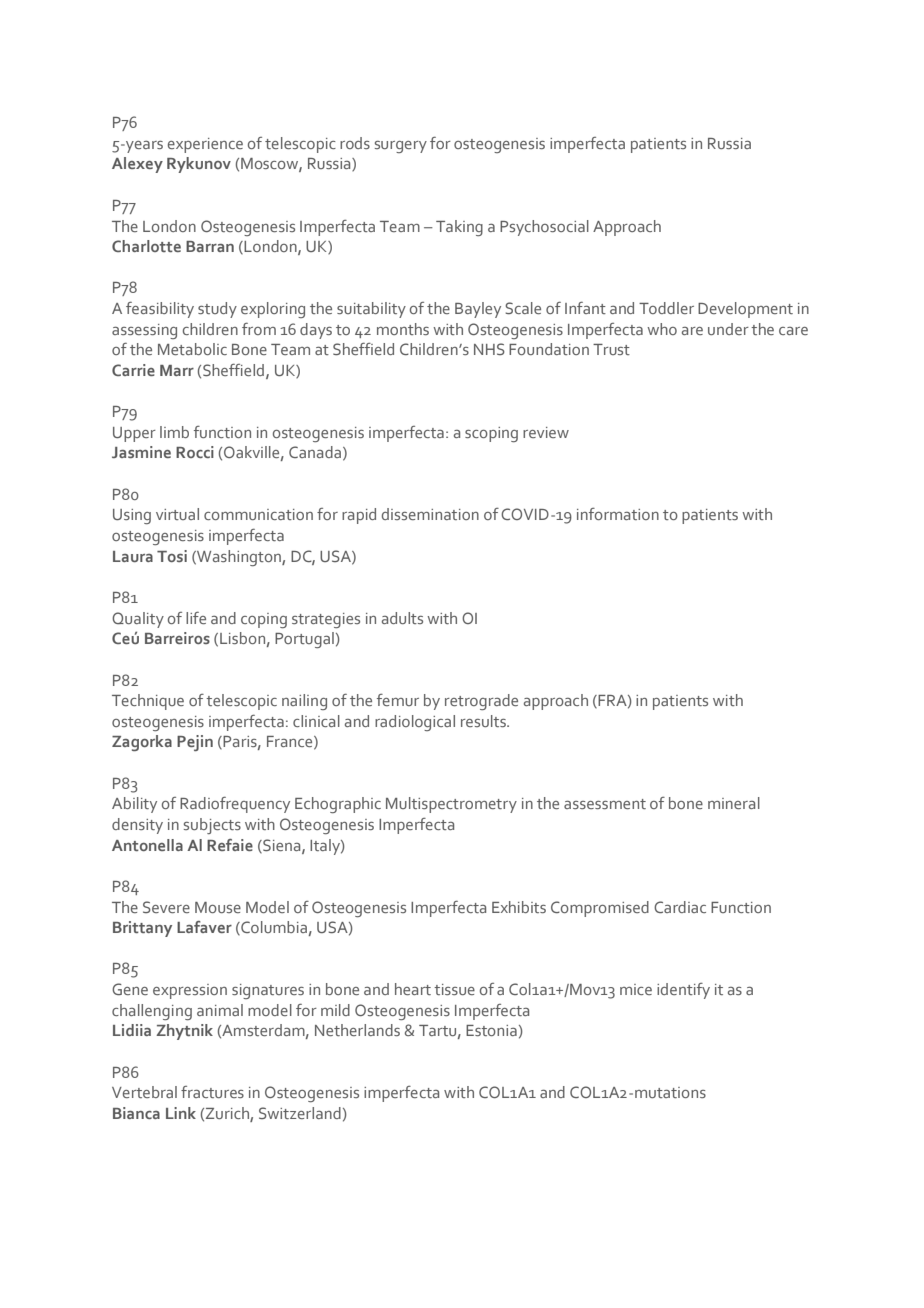  I want to click on Exhibits, so click(519, 907).
